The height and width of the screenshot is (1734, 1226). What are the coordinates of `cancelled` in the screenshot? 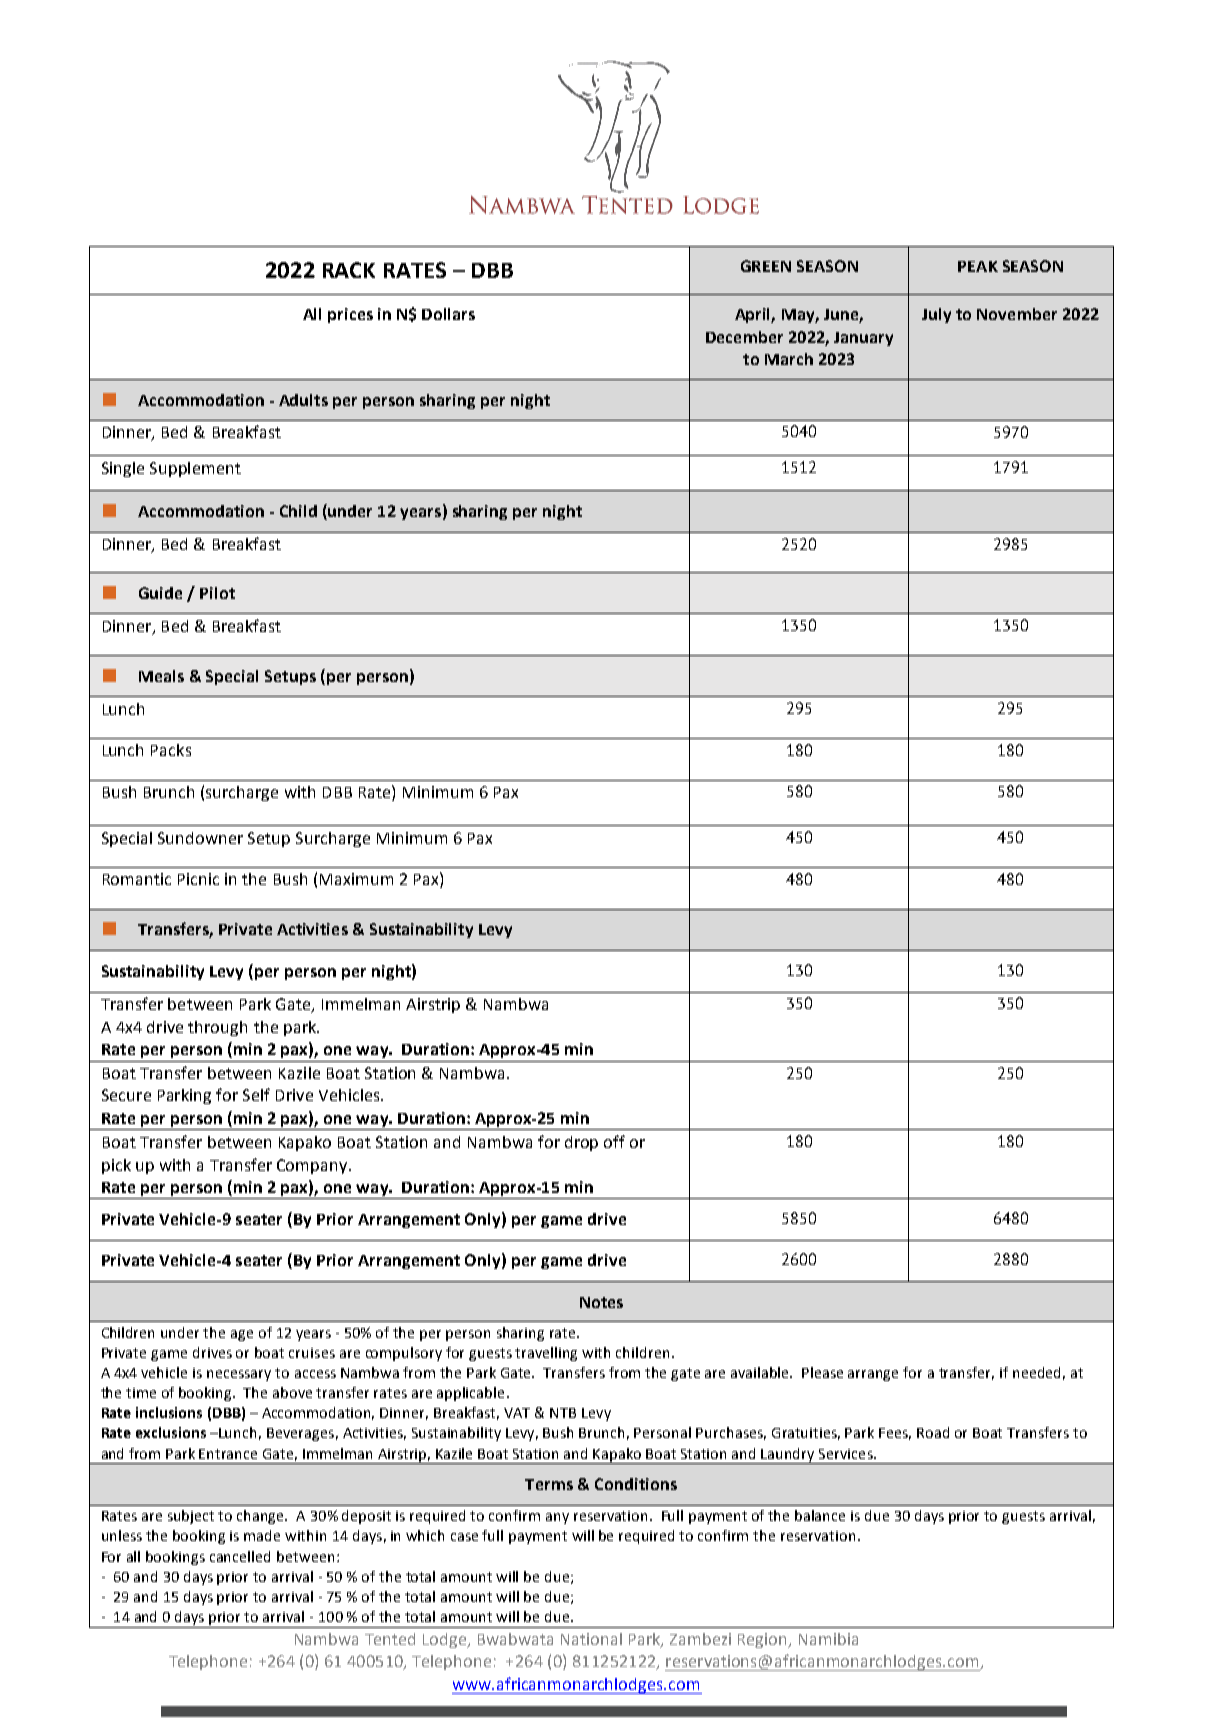 It's located at (240, 1556).
